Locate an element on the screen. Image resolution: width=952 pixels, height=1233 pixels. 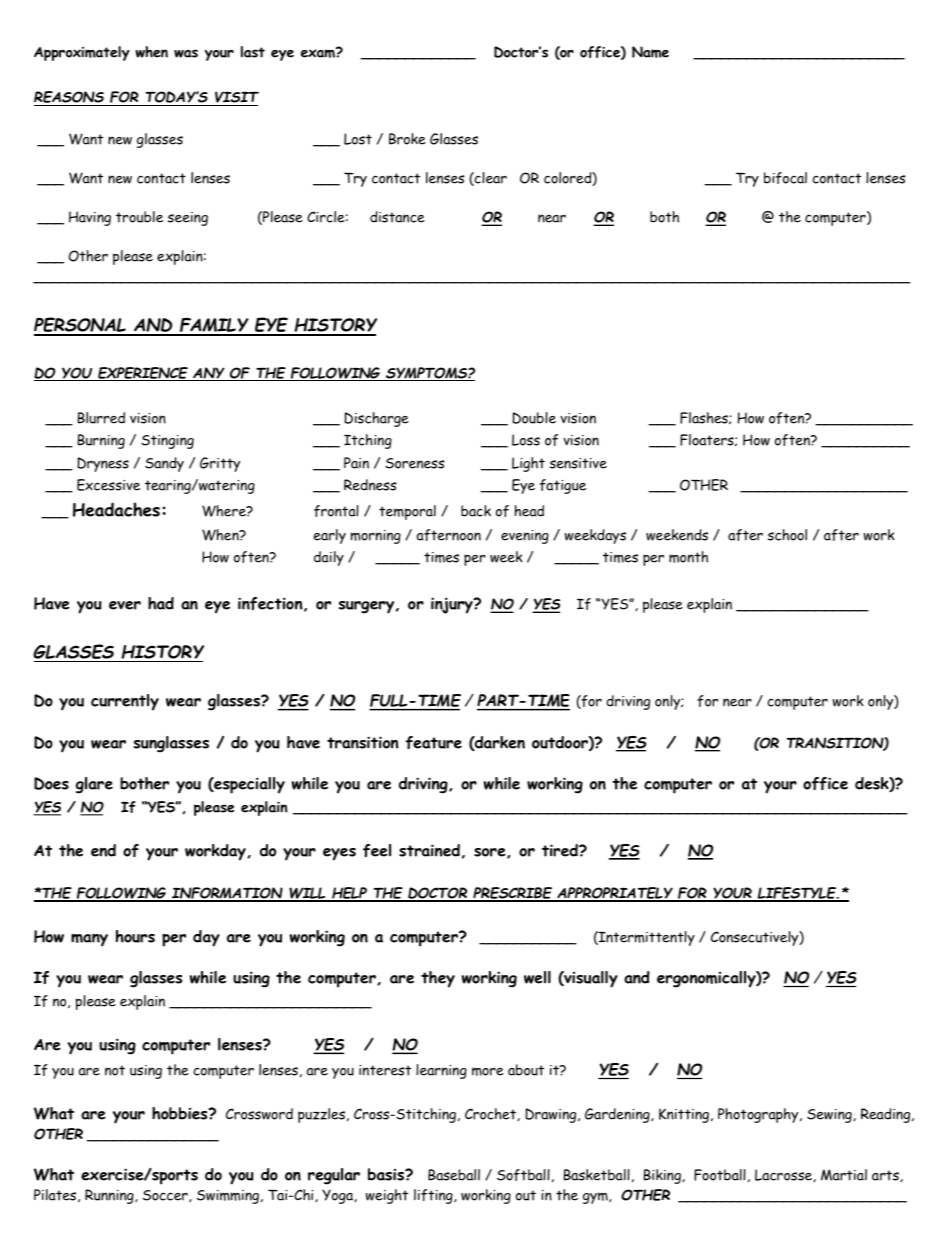
Soccer is located at coordinates (166, 1196).
